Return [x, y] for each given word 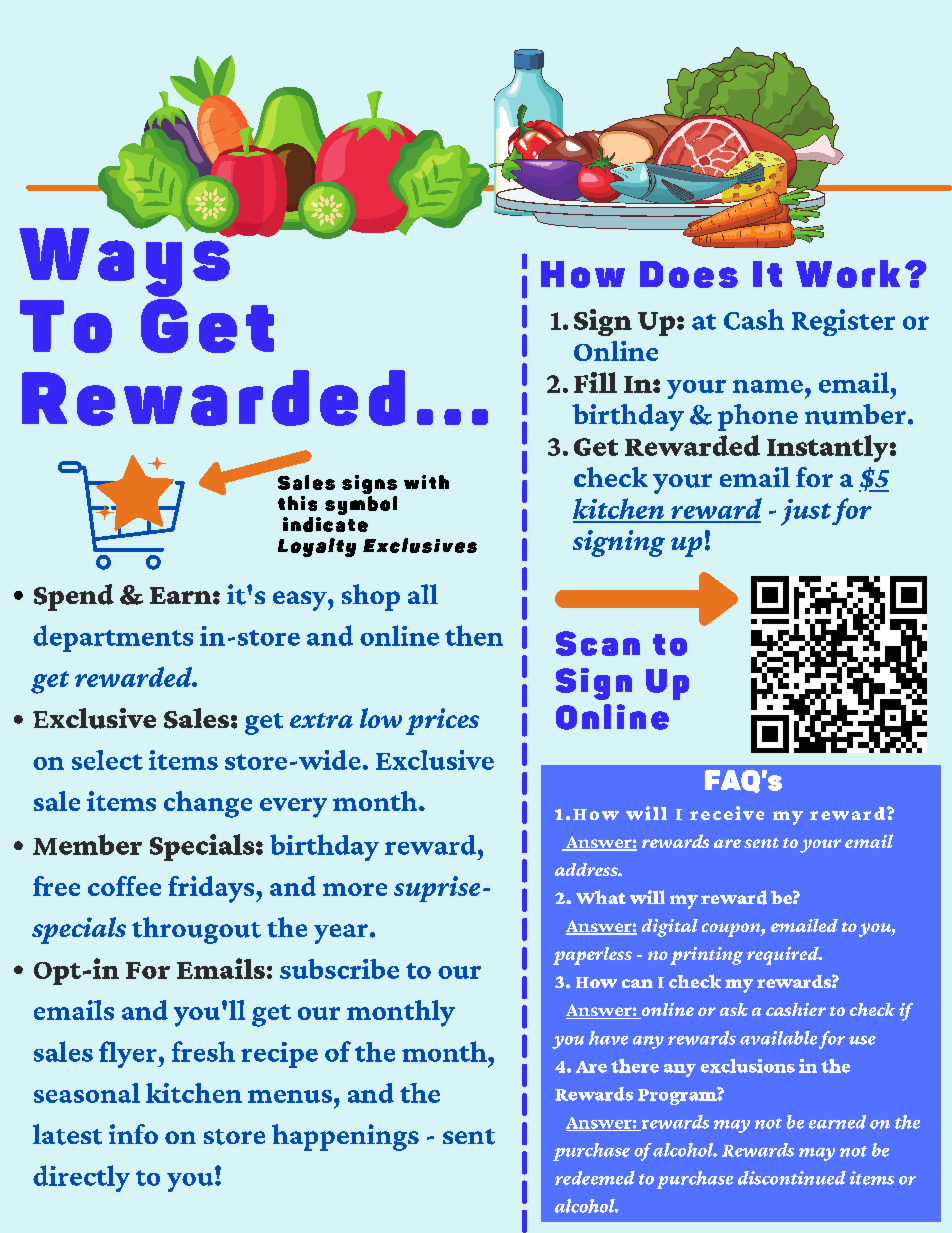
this [297, 503]
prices [442, 721]
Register [843, 322]
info [133, 1134]
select [107, 760]
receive [727, 813]
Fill [595, 382]
